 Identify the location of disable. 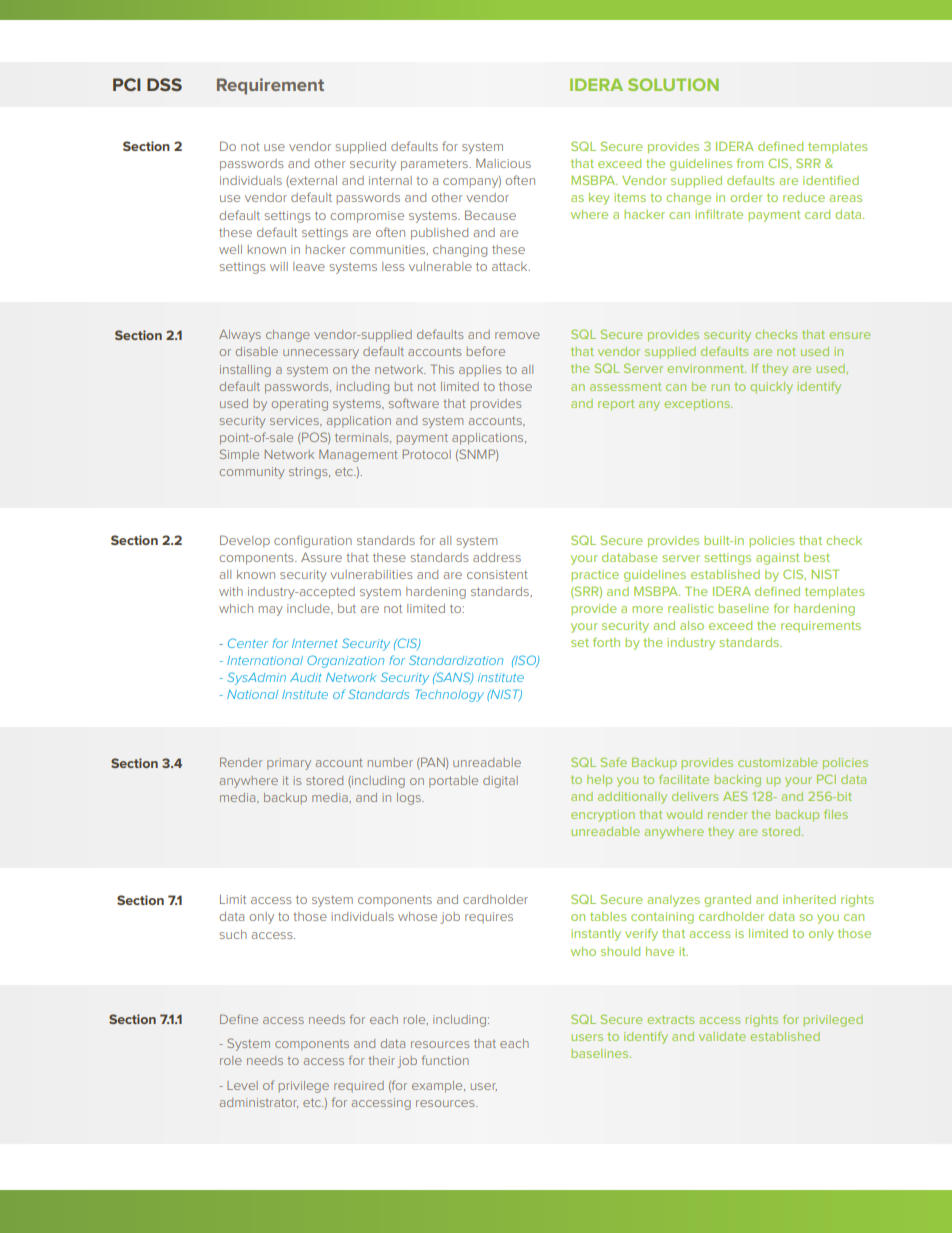
(257, 351).
